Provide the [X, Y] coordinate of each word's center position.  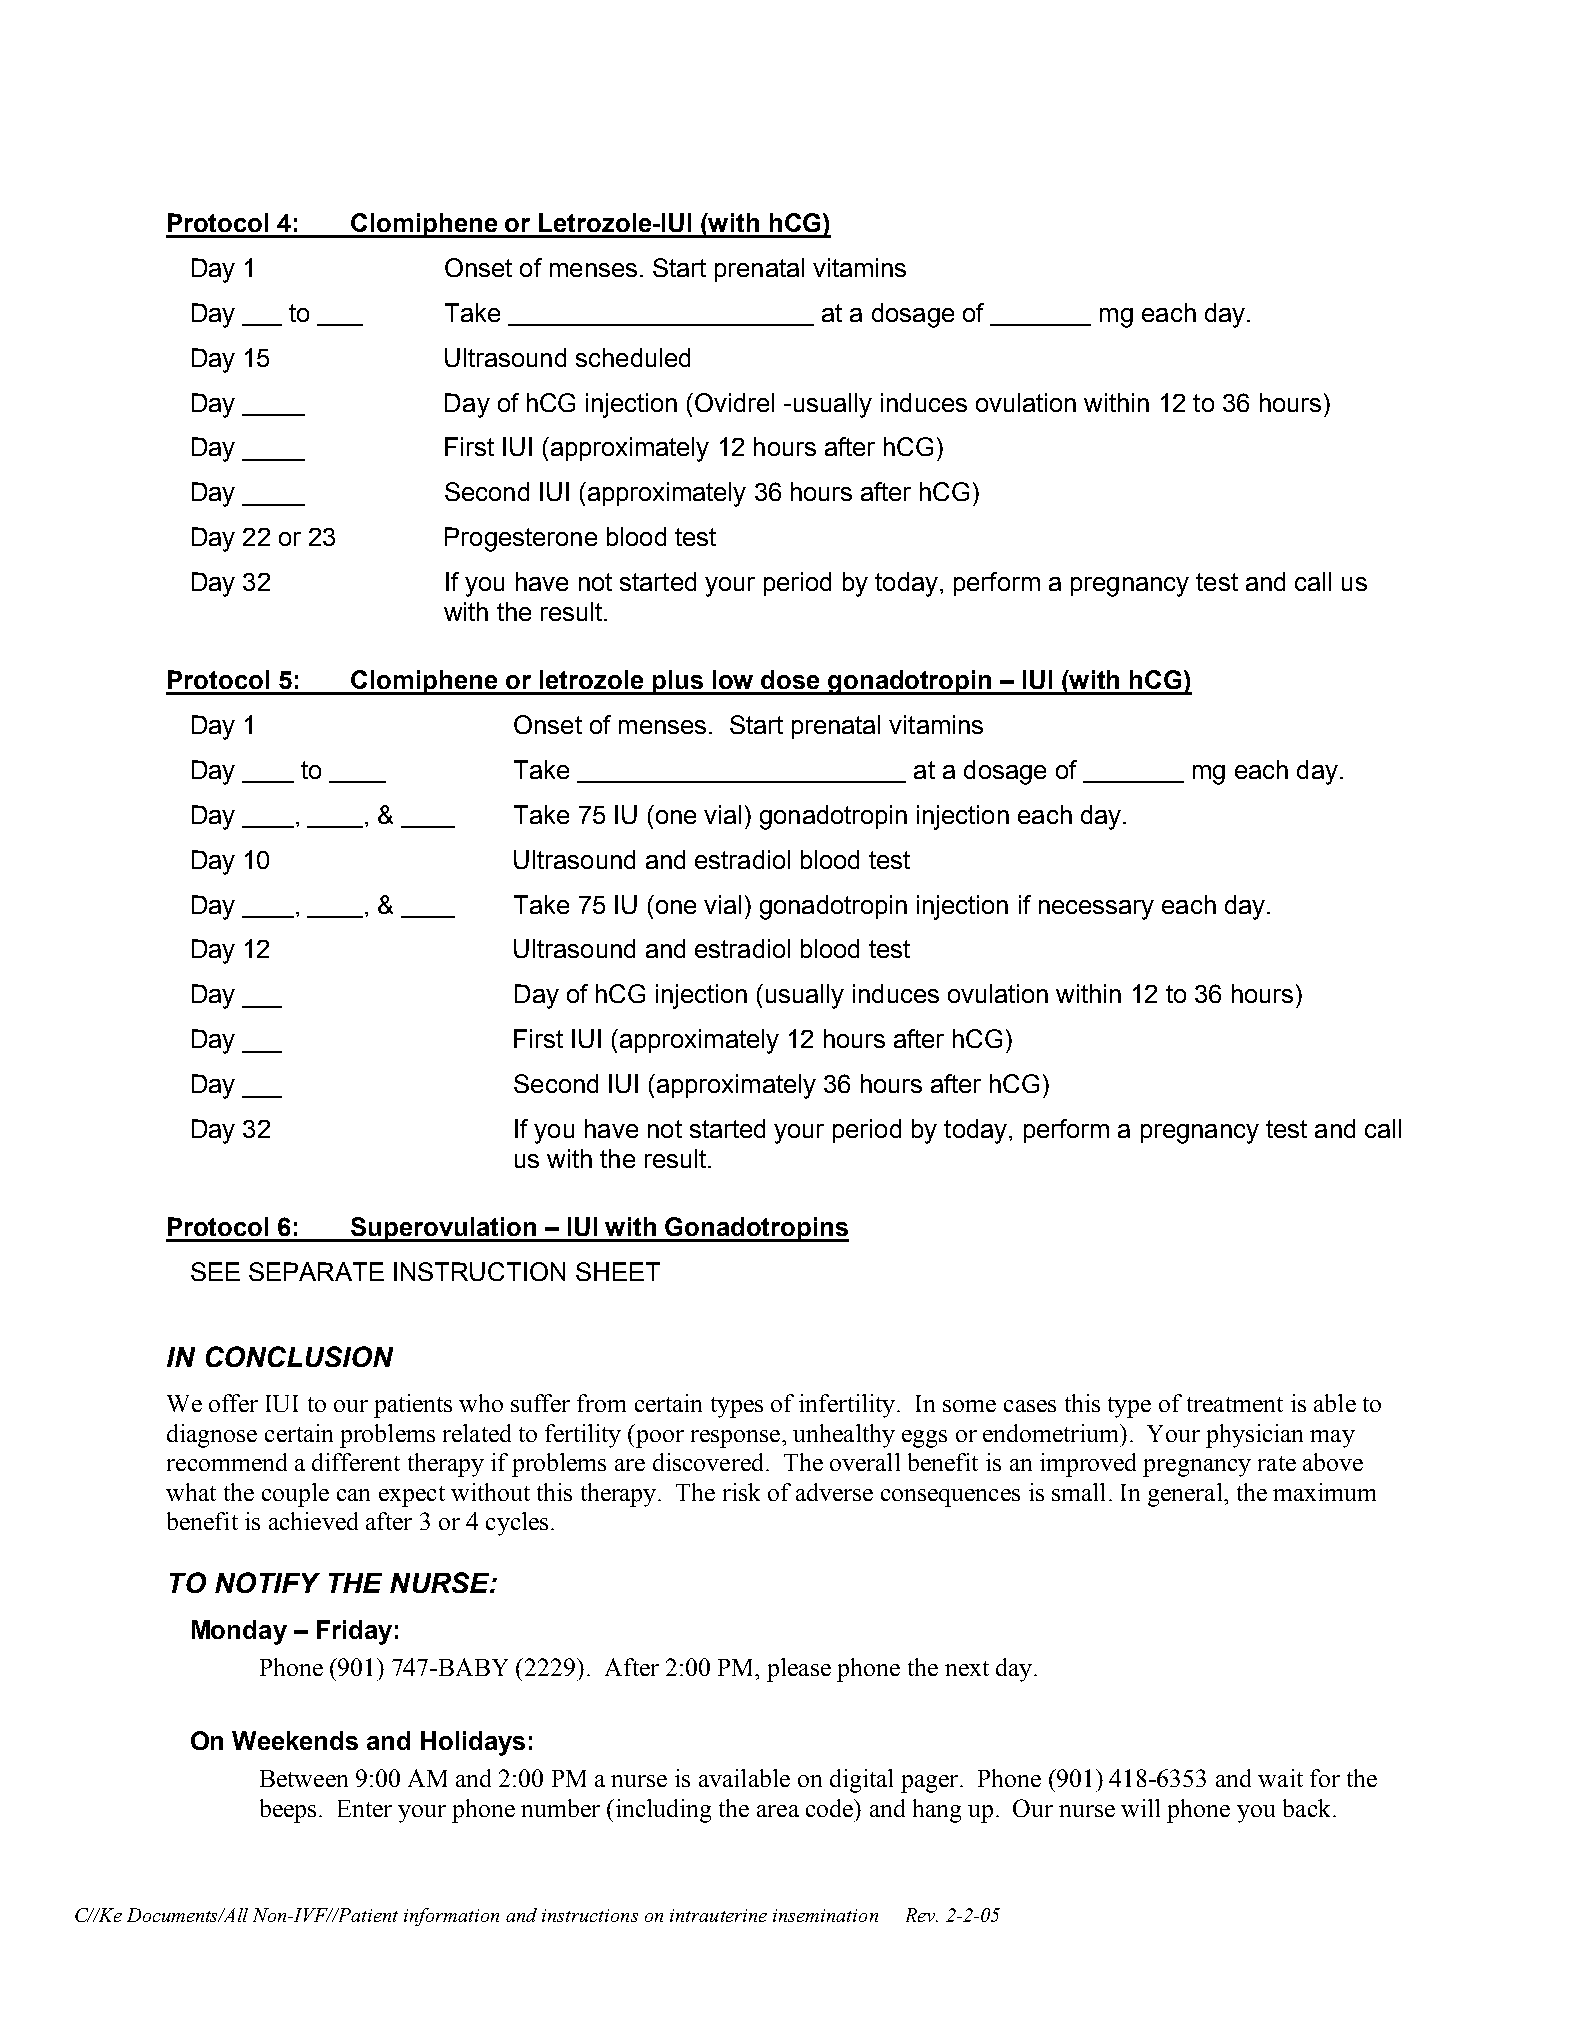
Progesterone [521, 539]
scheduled [633, 357]
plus [677, 682]
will [1140, 1808]
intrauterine [718, 1915]
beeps [288, 1811]
